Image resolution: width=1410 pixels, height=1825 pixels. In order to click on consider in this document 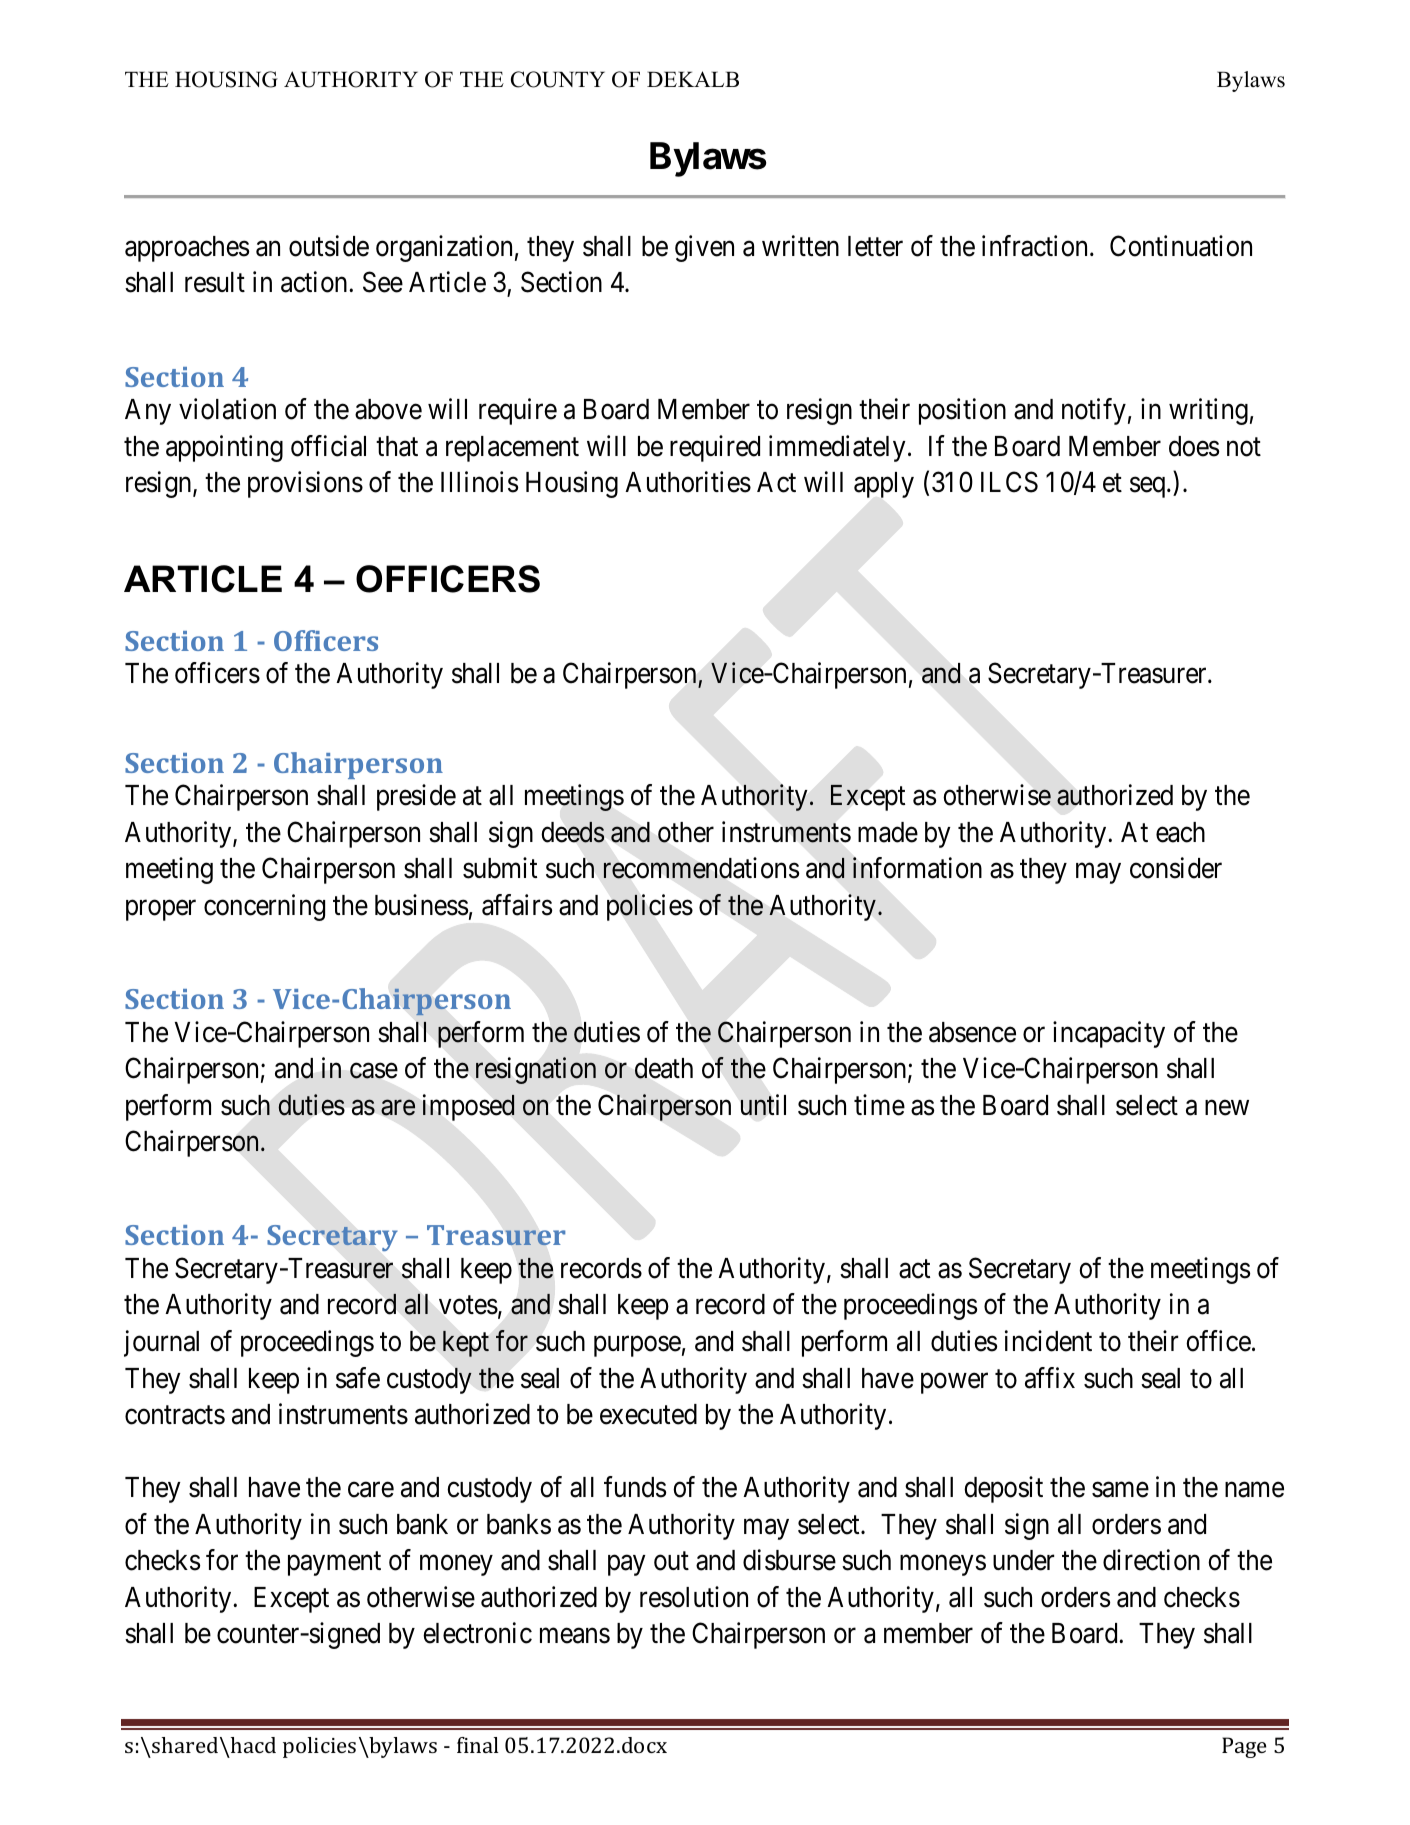, I will do `click(1176, 868)`.
